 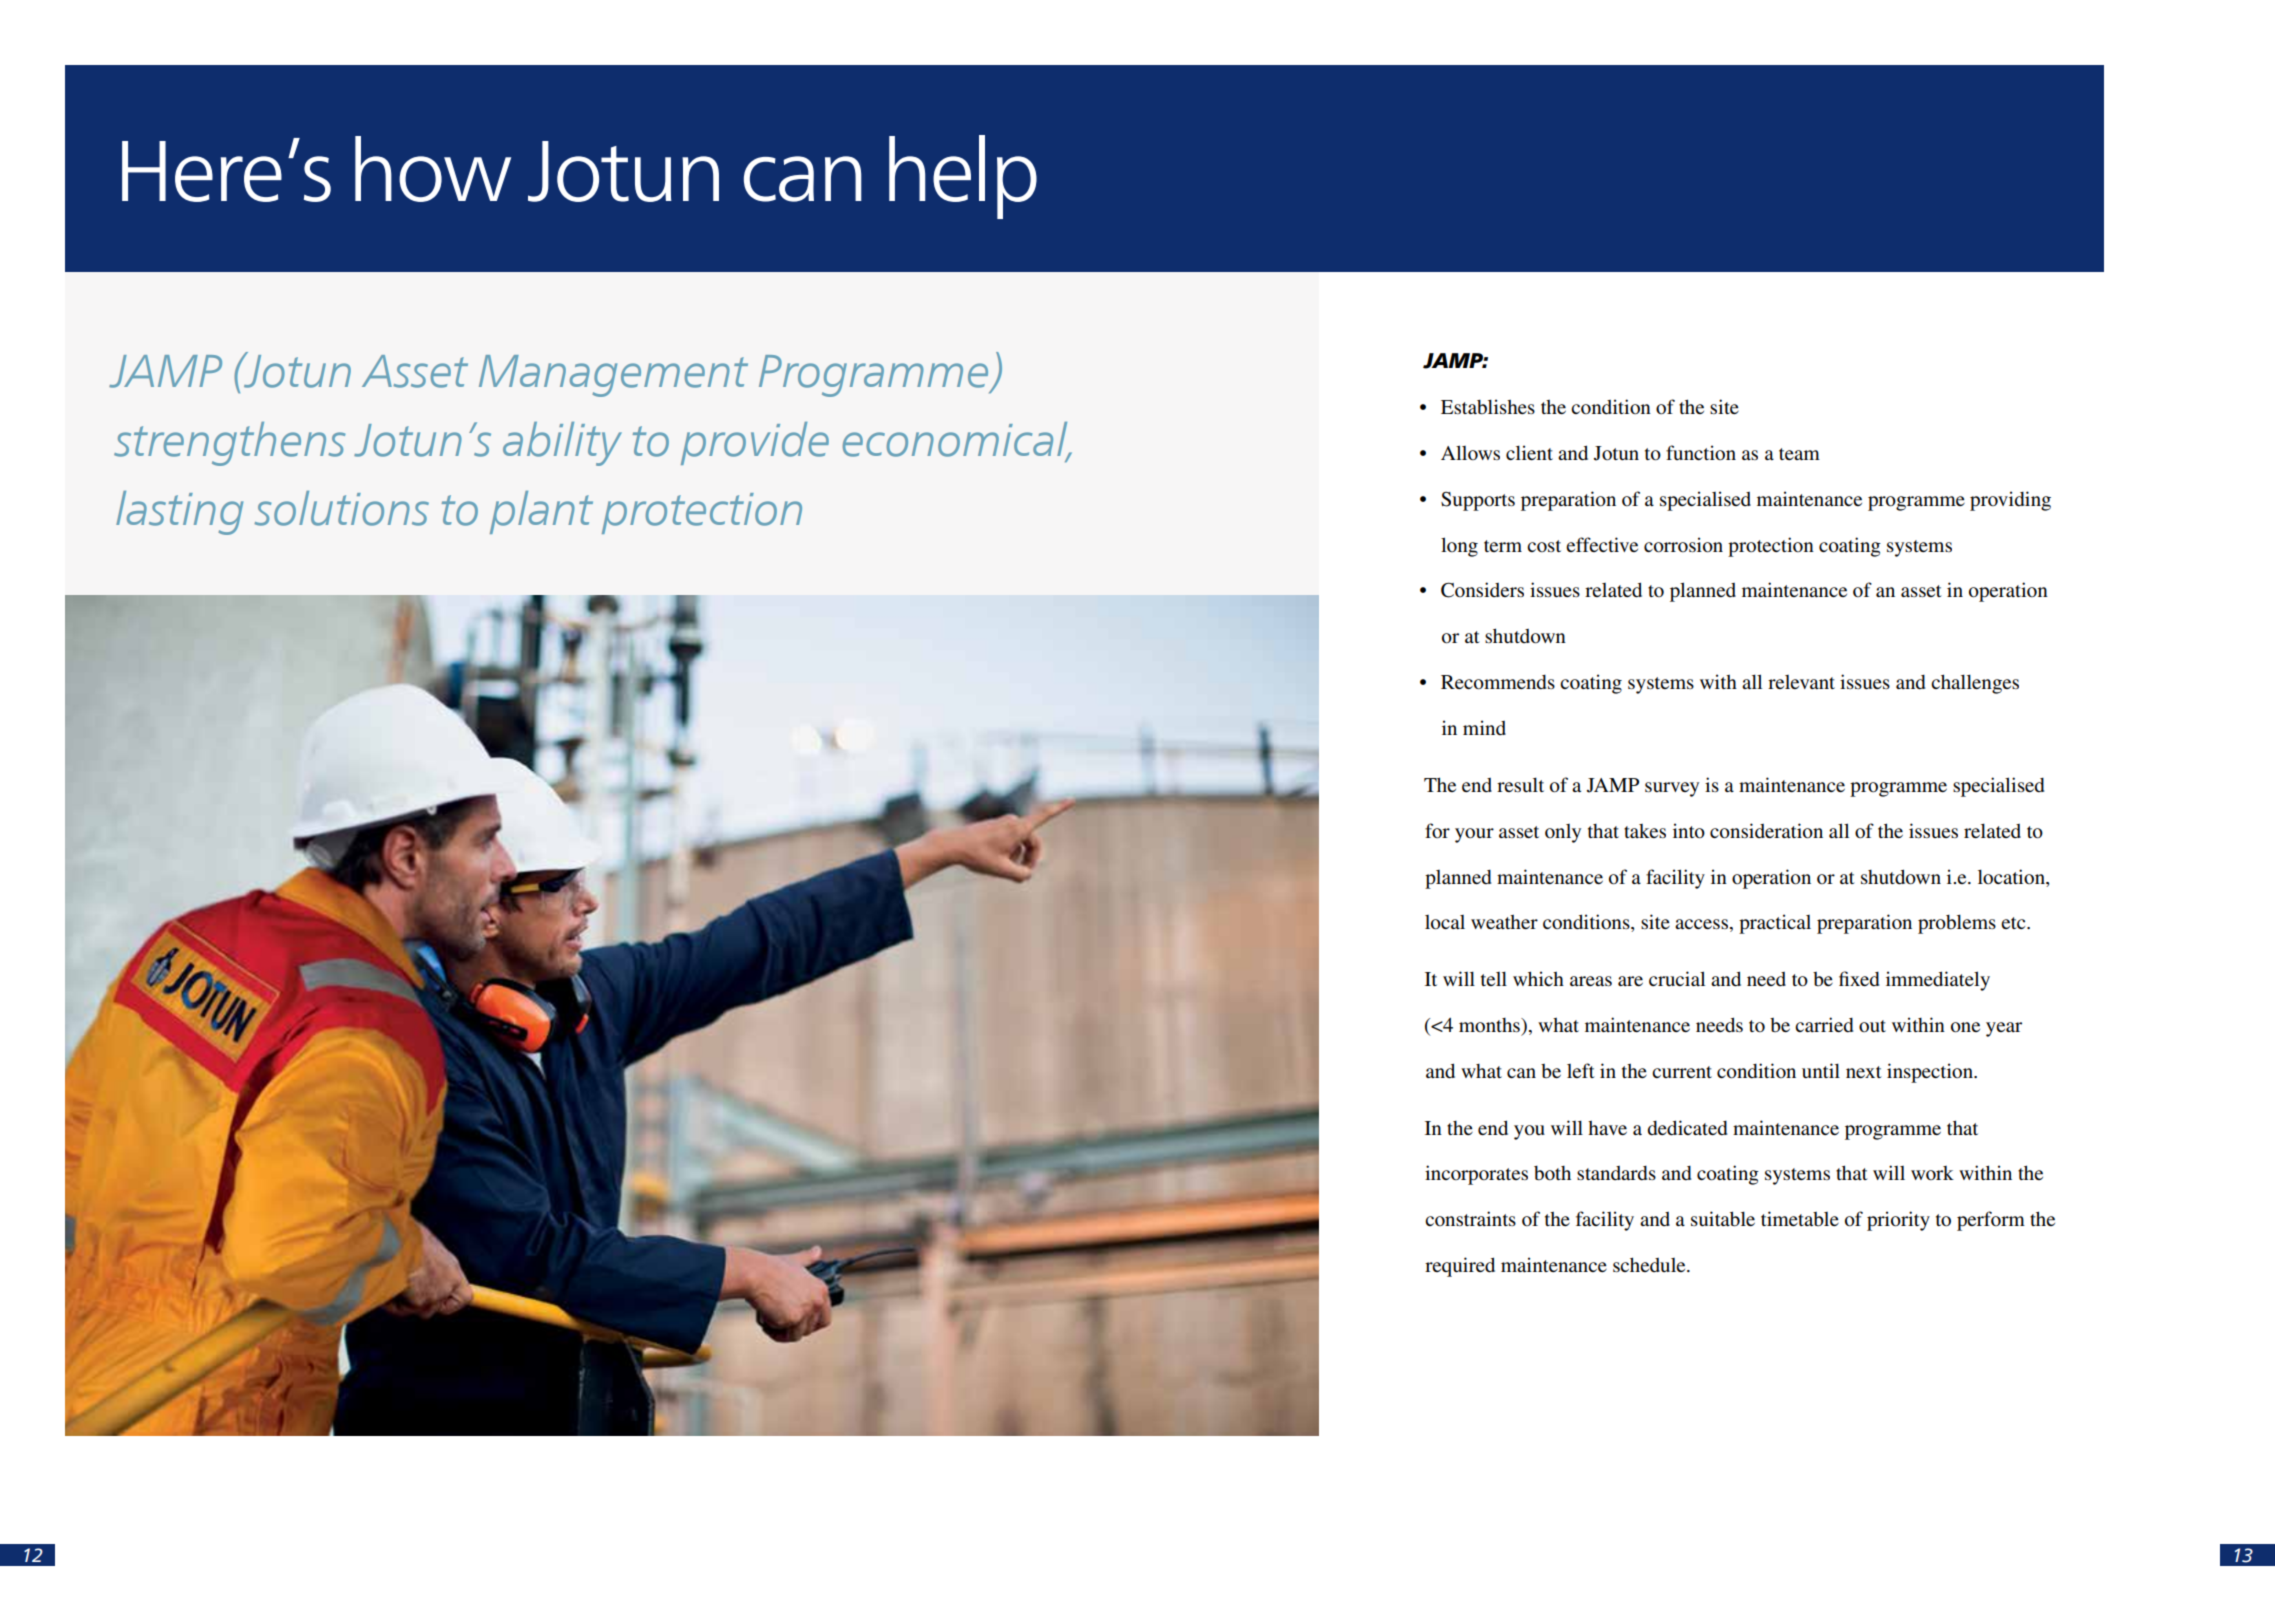 I want to click on plant, so click(x=541, y=512).
